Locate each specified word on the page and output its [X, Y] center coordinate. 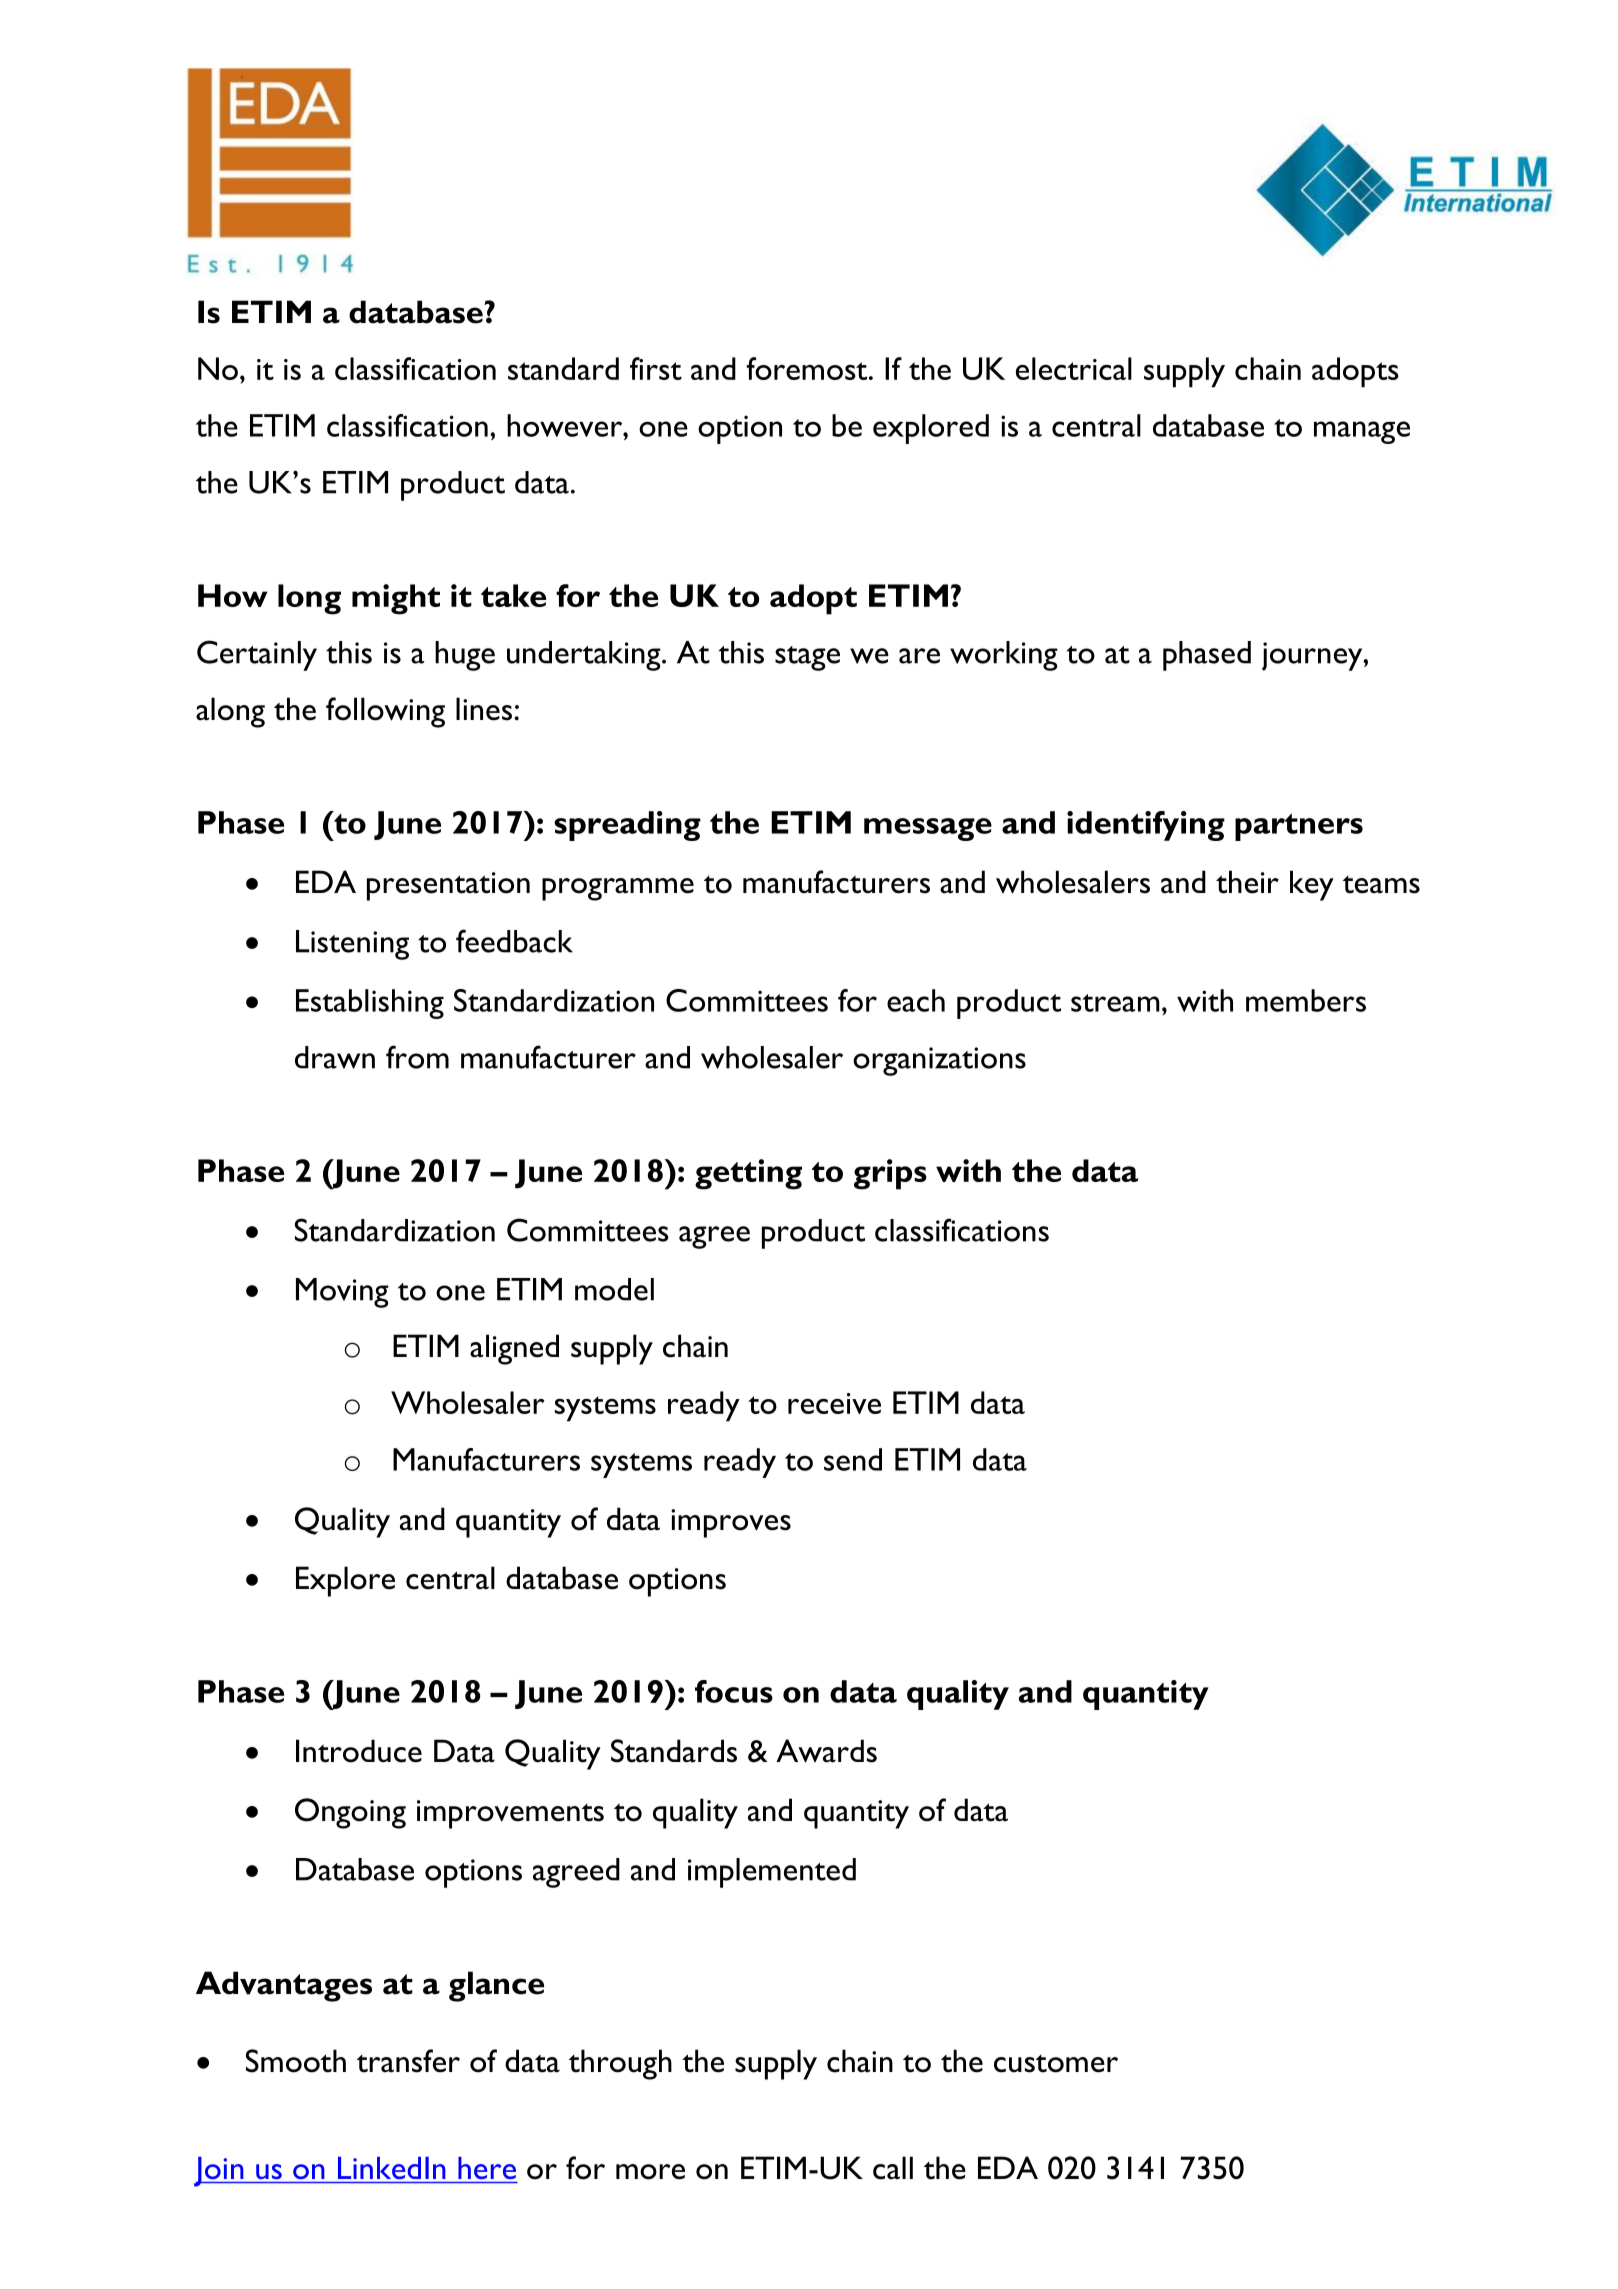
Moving [342, 1293]
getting [748, 1174]
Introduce [359, 1751]
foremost [808, 368]
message [928, 829]
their [1247, 882]
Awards [826, 1751]
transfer [408, 2061]
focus [734, 1691]
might [396, 599]
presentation [448, 886]
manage [1362, 432]
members [1306, 1000]
